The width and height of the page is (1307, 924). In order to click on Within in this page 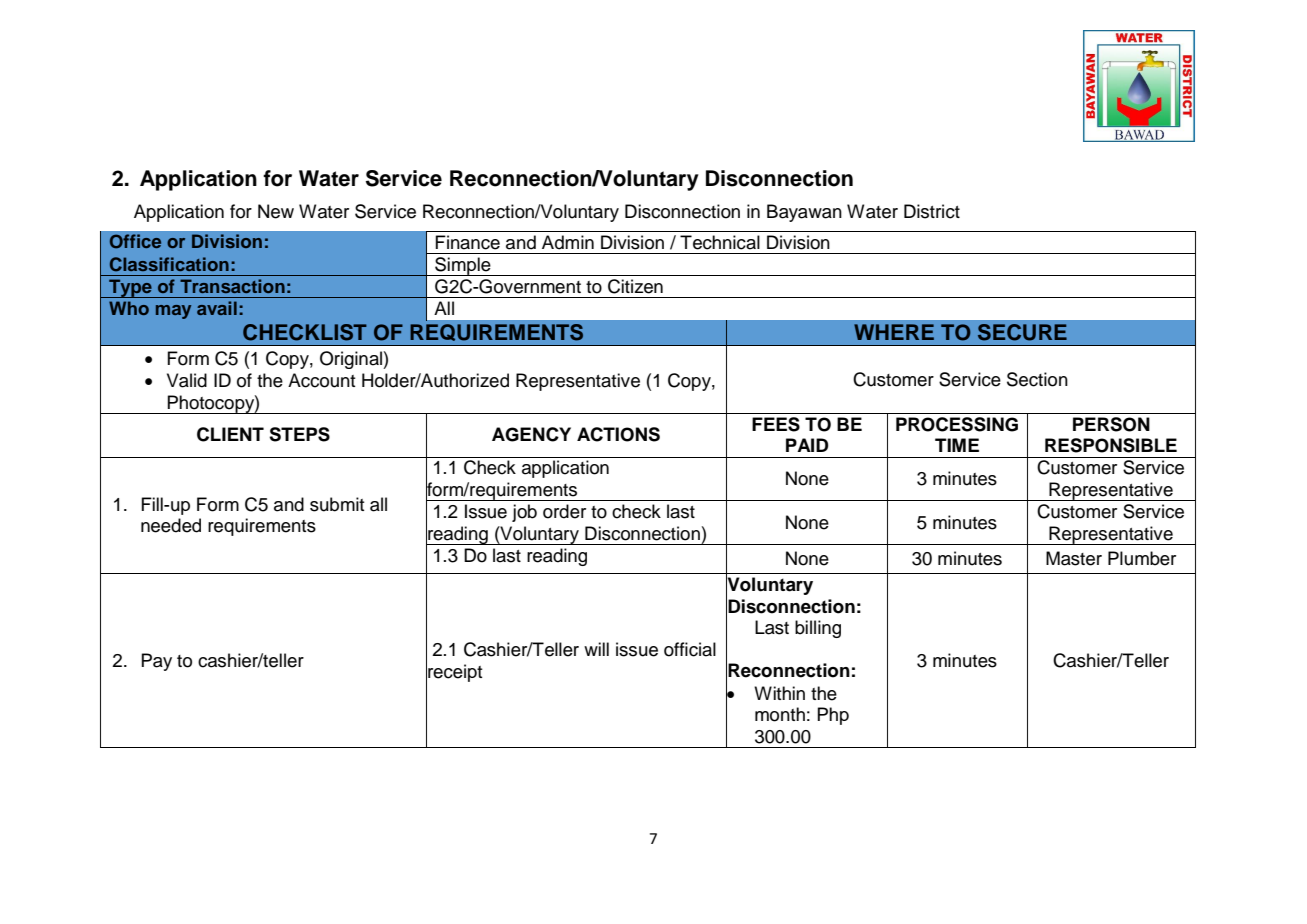, I will do `click(779, 693)`.
